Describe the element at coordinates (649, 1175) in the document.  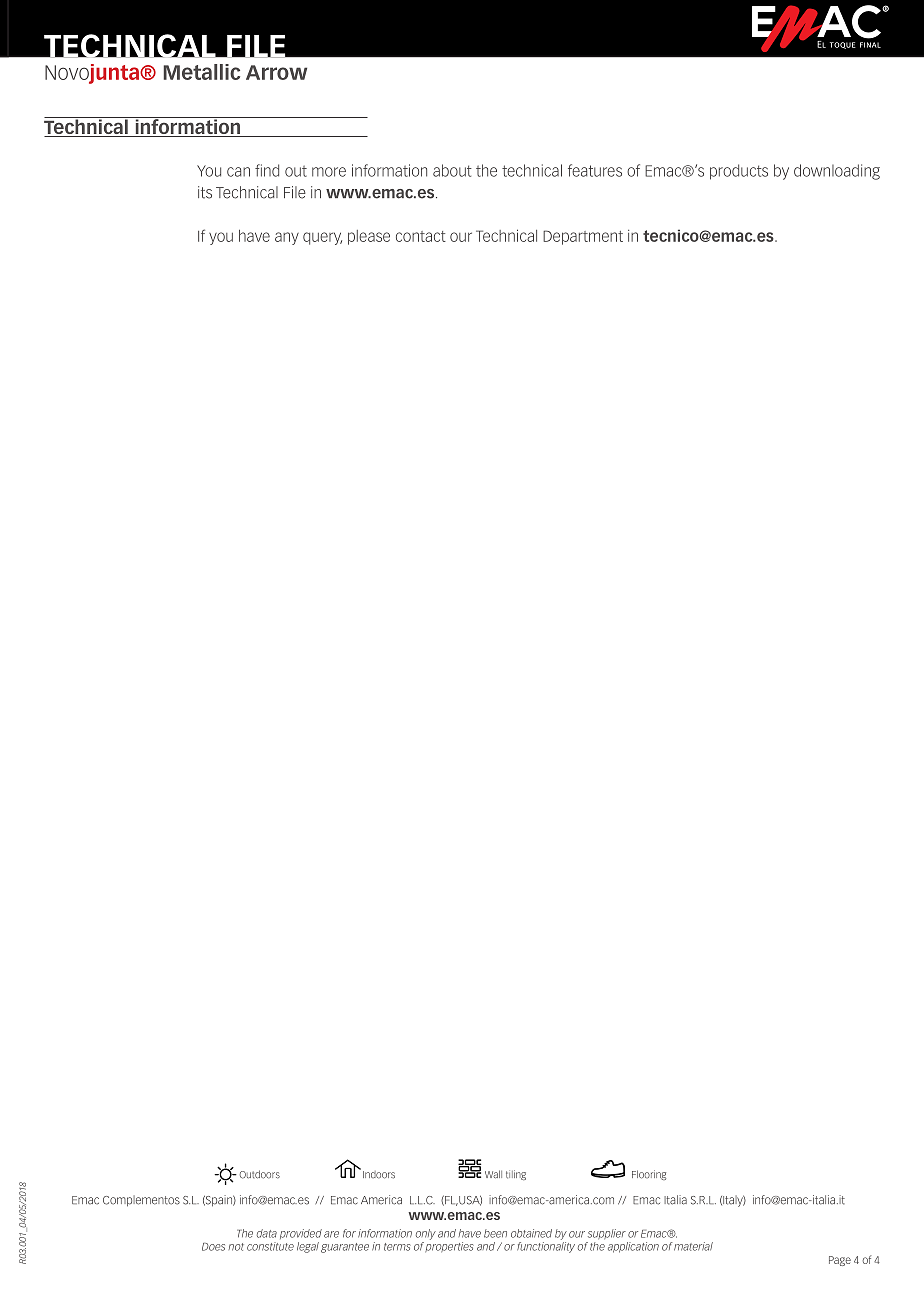
I see `Flooring` at that location.
